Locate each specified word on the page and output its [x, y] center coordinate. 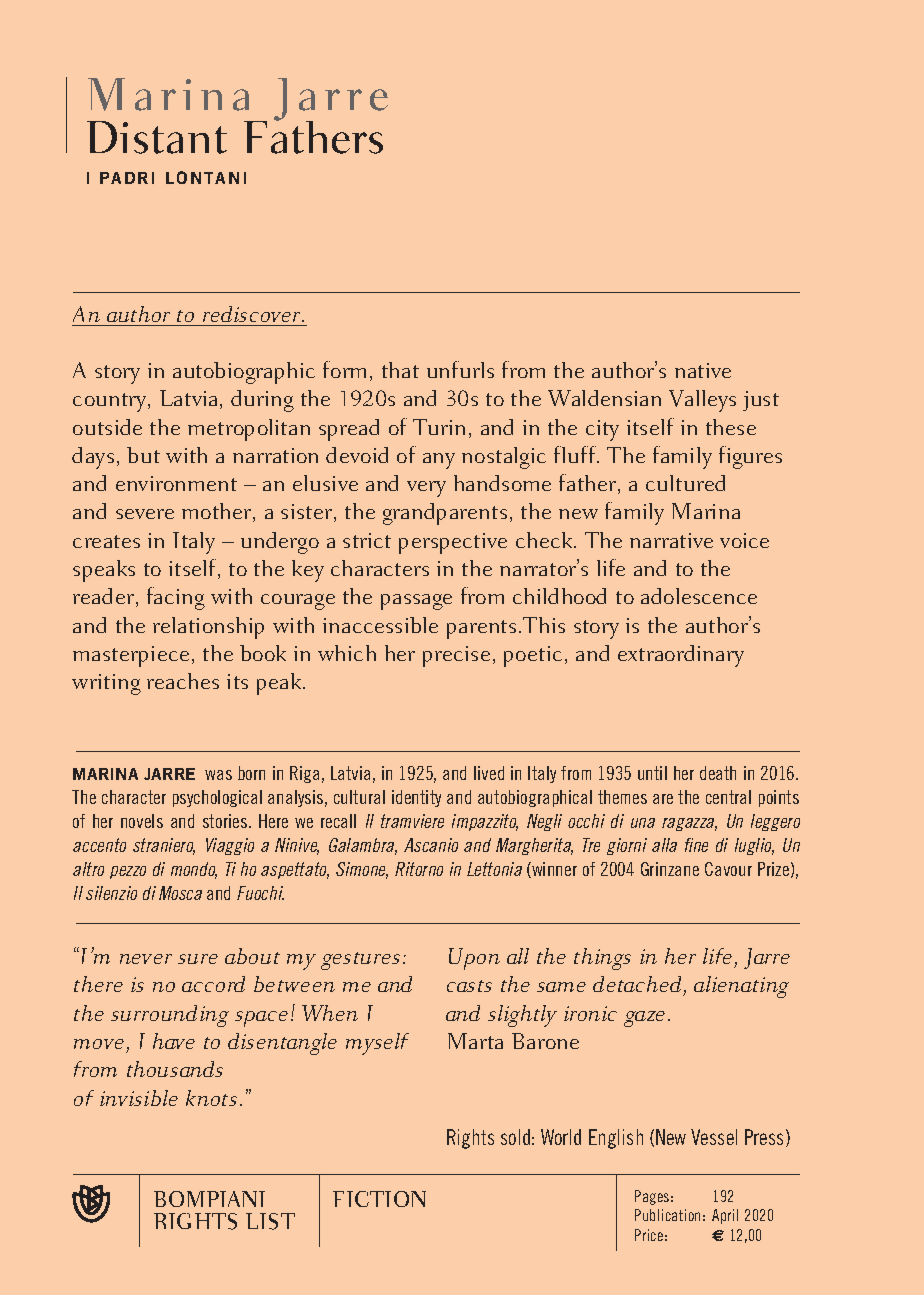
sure [198, 959]
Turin [439, 427]
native [703, 370]
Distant [157, 137]
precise [456, 656]
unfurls [460, 369]
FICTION [379, 1199]
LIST [270, 1221]
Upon [474, 959]
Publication [667, 1215]
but [143, 455]
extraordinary [681, 656]
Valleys [702, 401]
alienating [741, 987]
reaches [183, 681]
